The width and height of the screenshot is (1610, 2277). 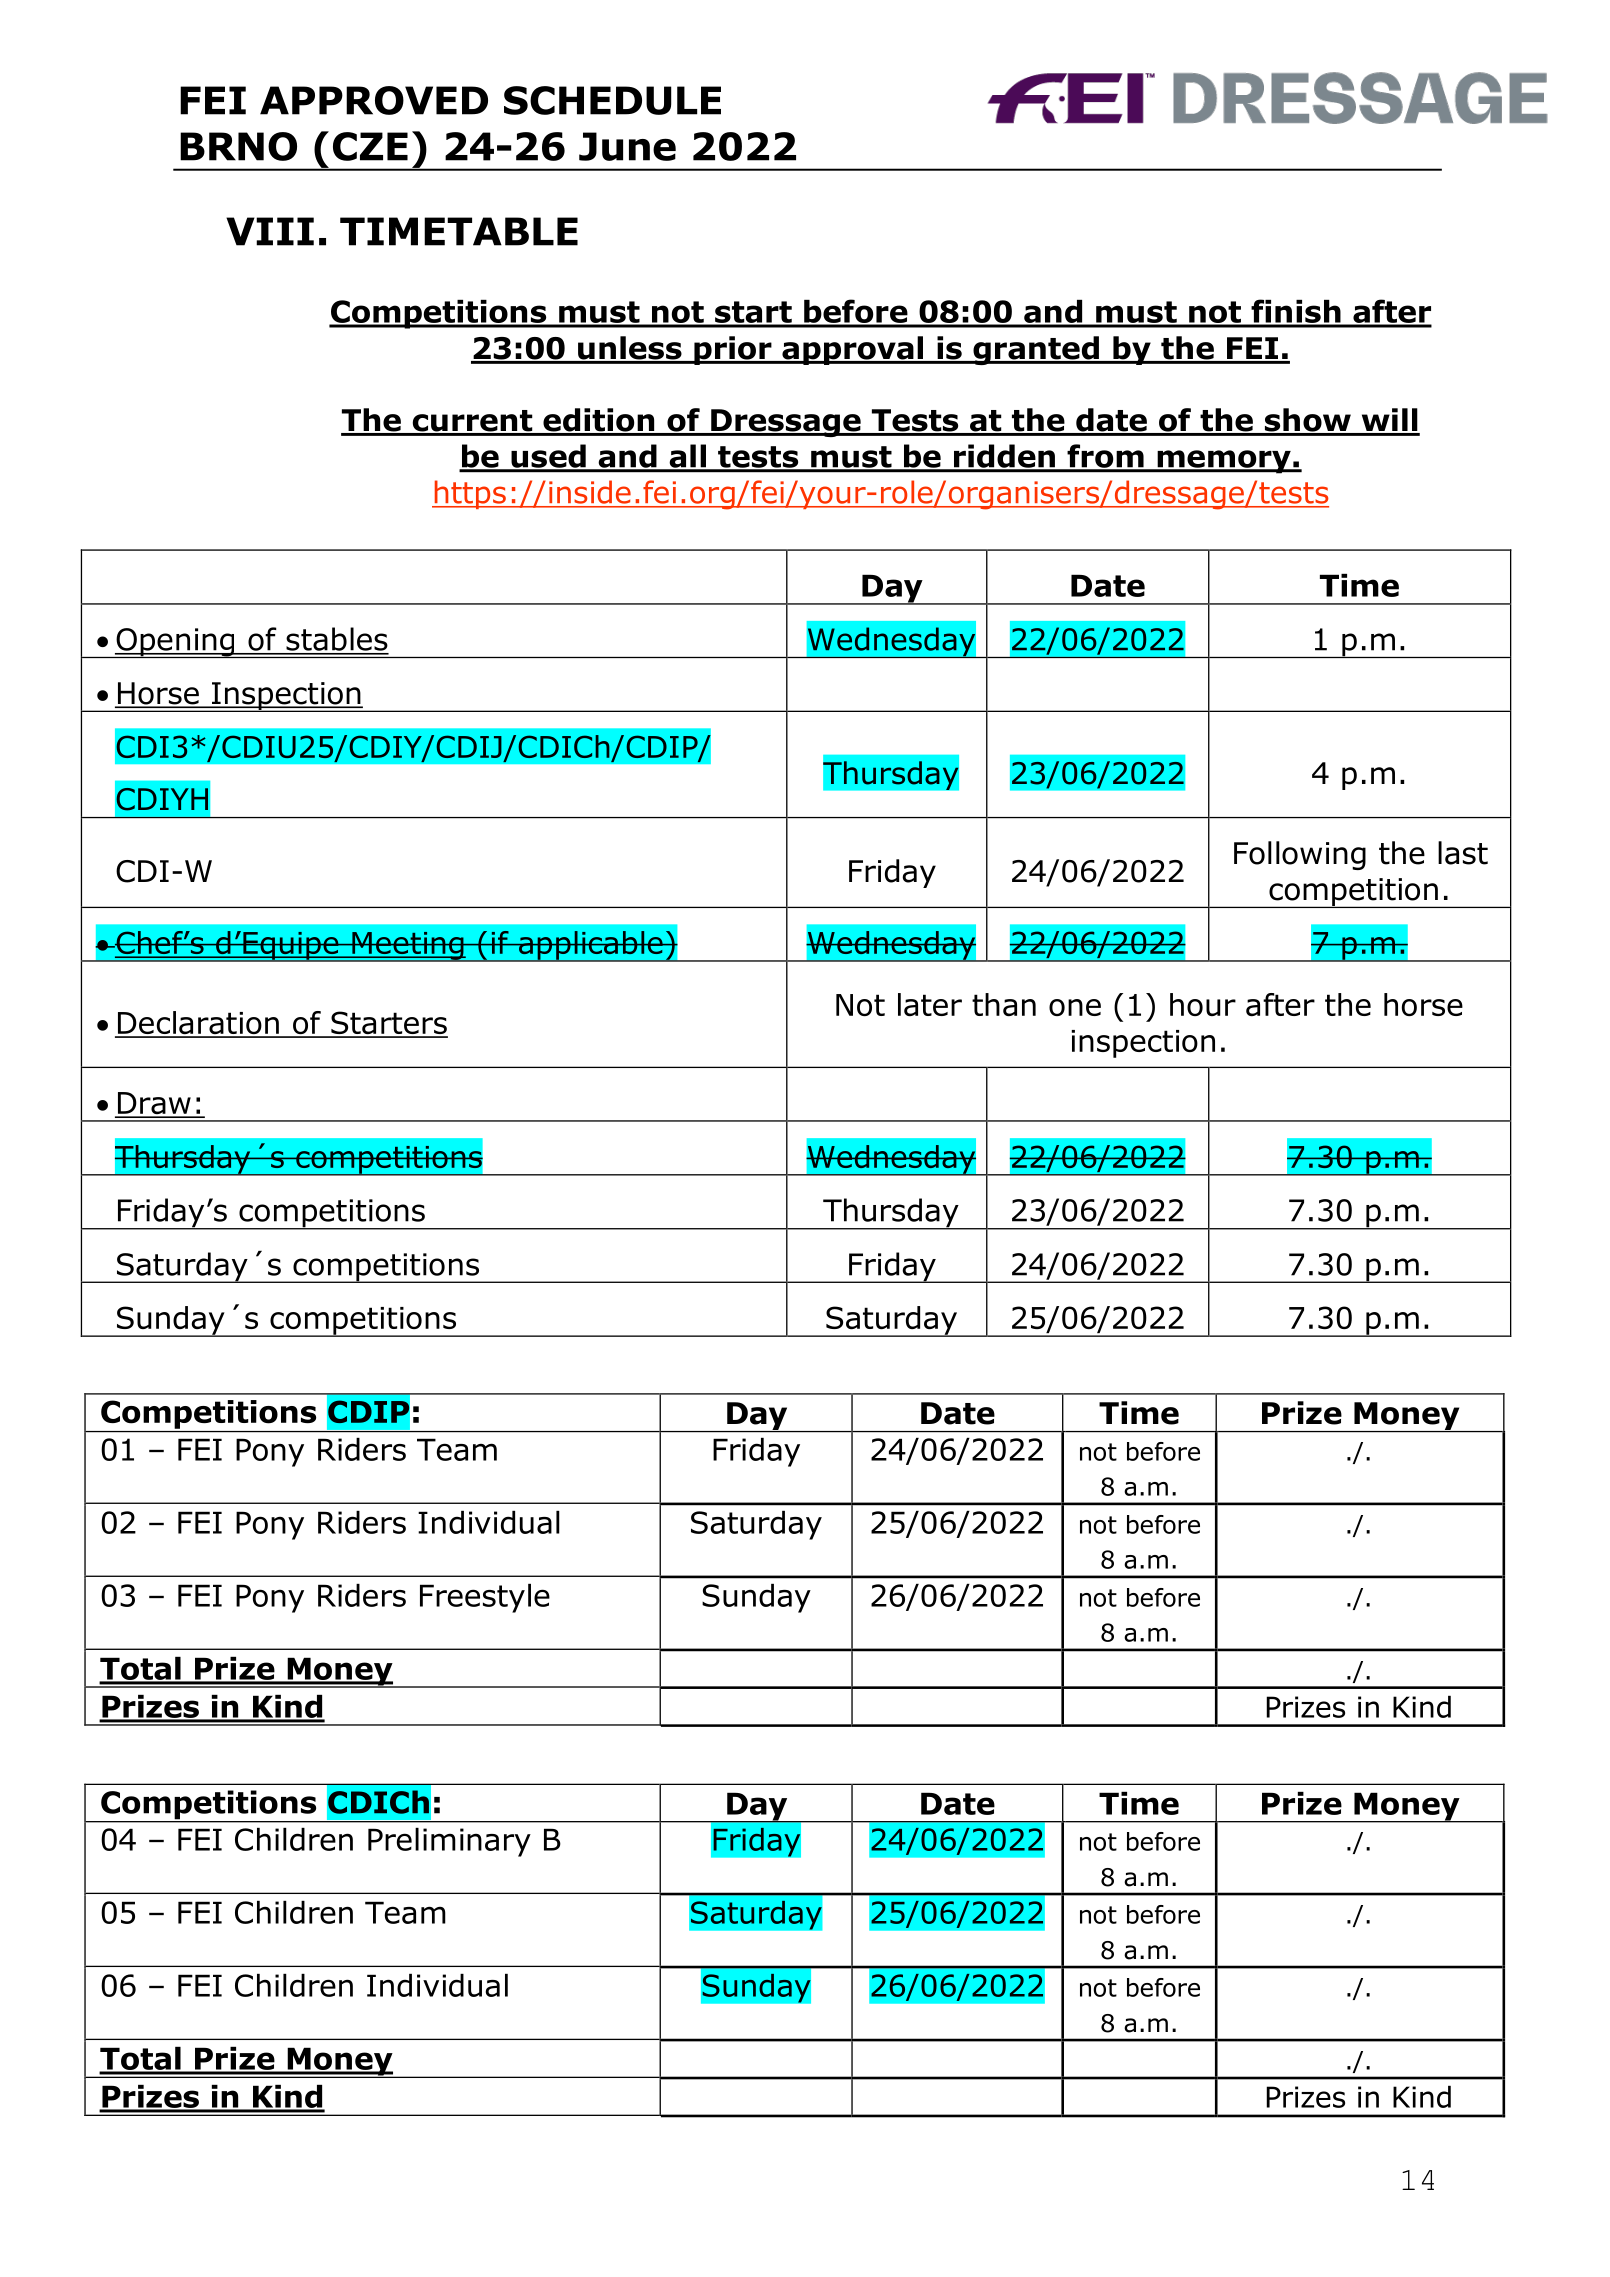 What do you see at coordinates (627, 146) in the screenshot?
I see `June` at bounding box center [627, 146].
